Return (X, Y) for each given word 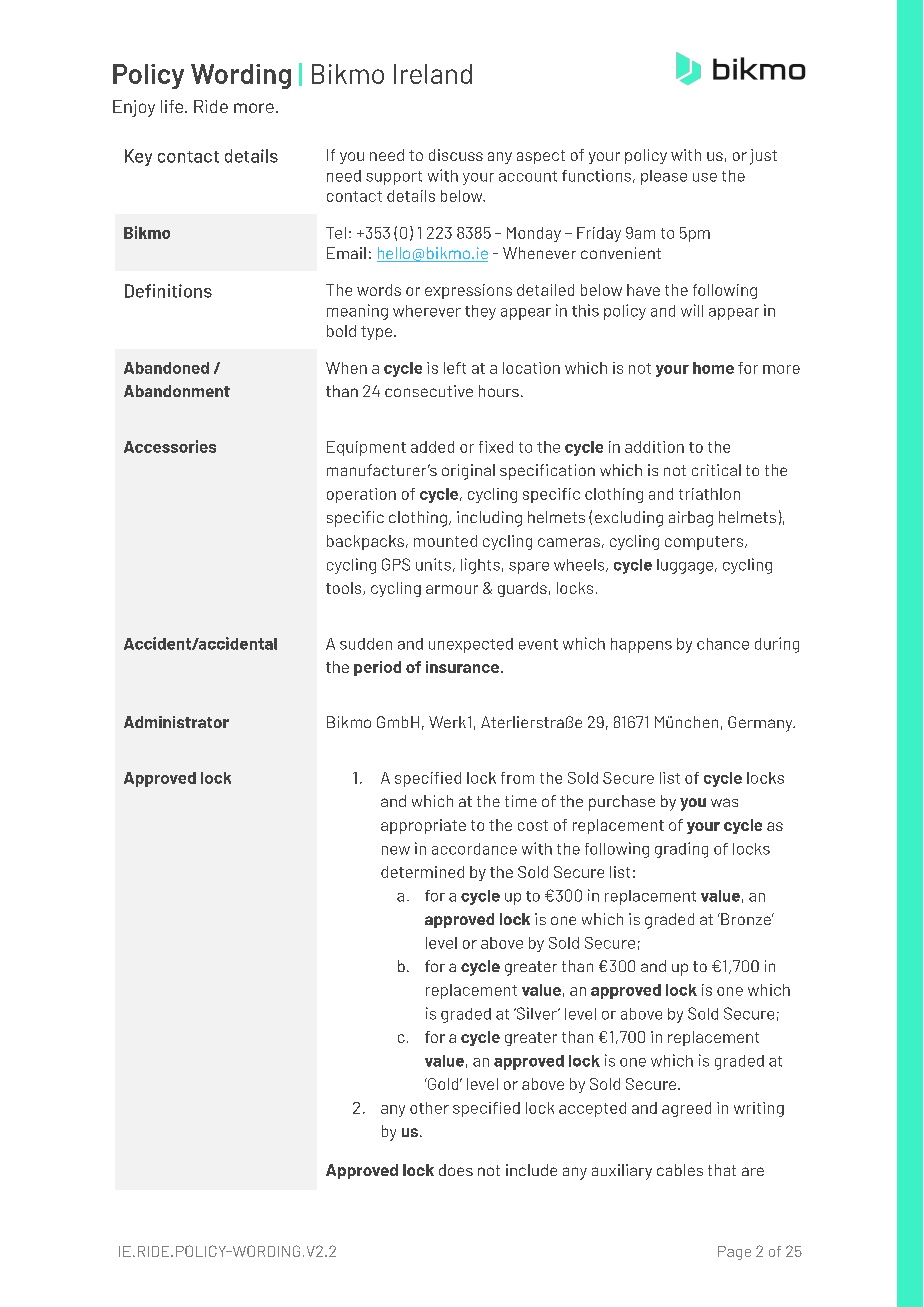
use (705, 177)
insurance (462, 667)
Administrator (176, 722)
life (173, 106)
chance (723, 644)
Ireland (433, 74)
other (429, 1108)
